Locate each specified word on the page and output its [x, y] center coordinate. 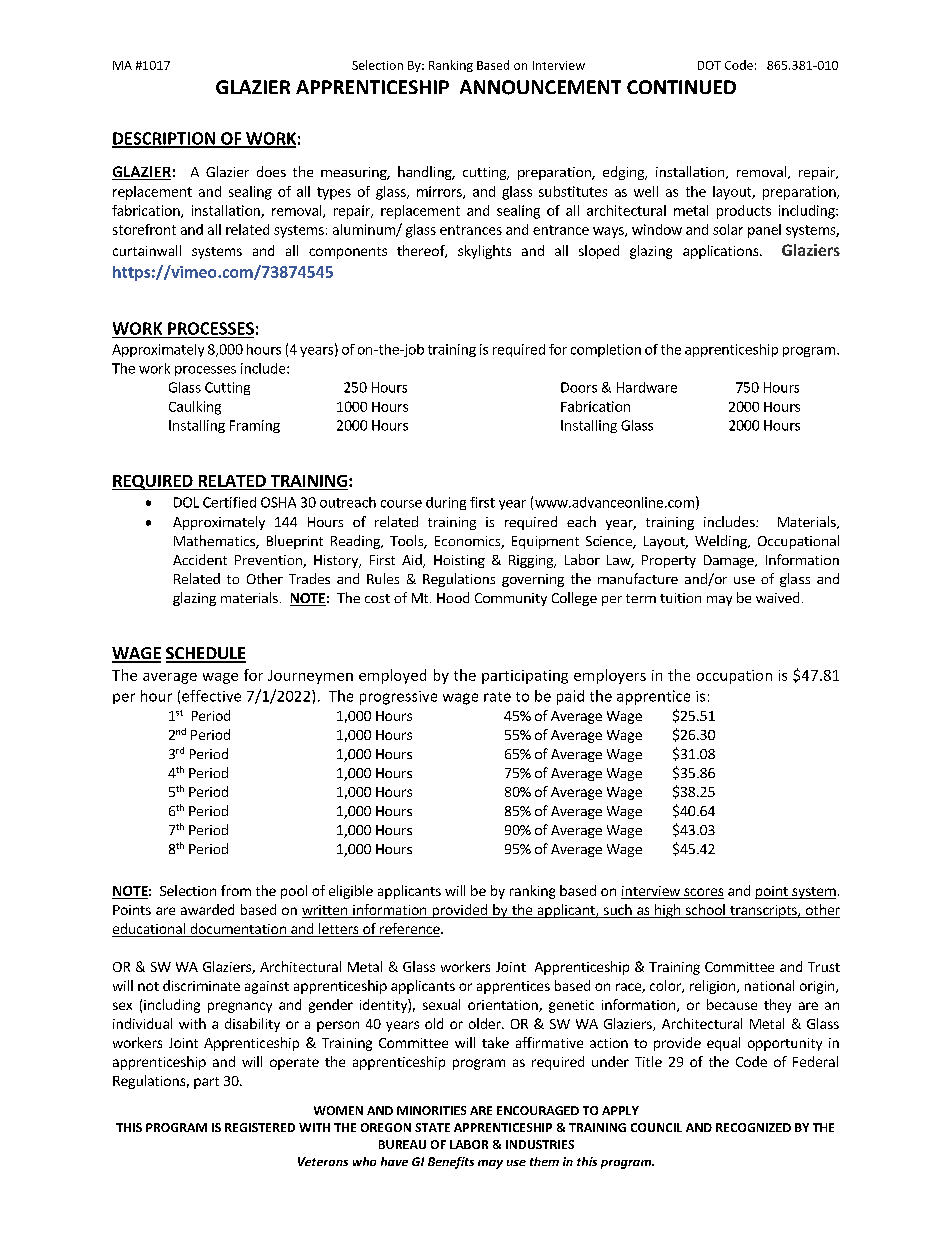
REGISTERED [260, 1127]
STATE [432, 1127]
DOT [709, 65]
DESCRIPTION [164, 139]
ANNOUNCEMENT [540, 87]
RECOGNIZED [753, 1127]
